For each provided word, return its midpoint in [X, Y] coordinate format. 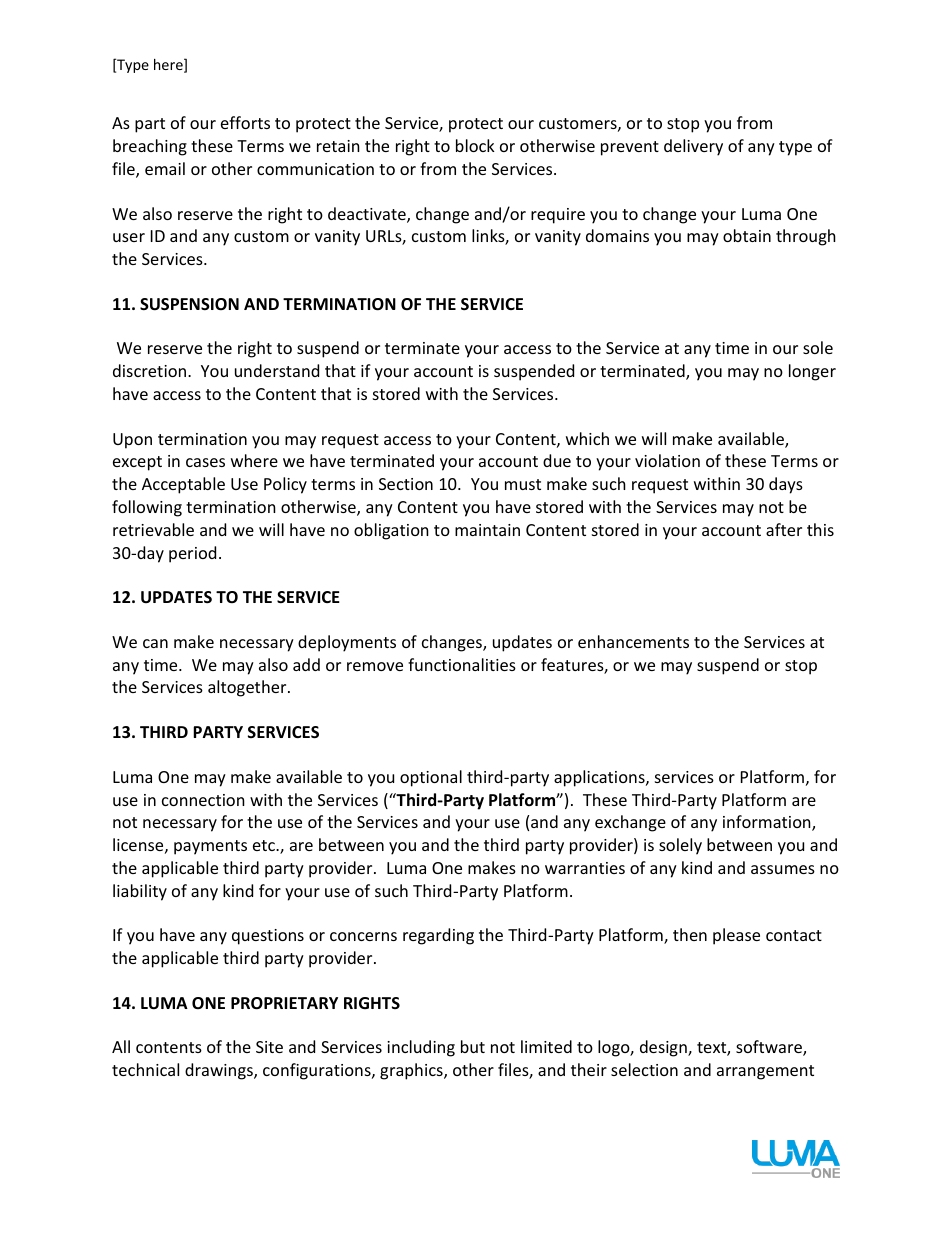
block [475, 145]
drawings [220, 1071]
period [192, 554]
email [165, 168]
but [473, 1046]
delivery [693, 147]
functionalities [462, 664]
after [784, 529]
